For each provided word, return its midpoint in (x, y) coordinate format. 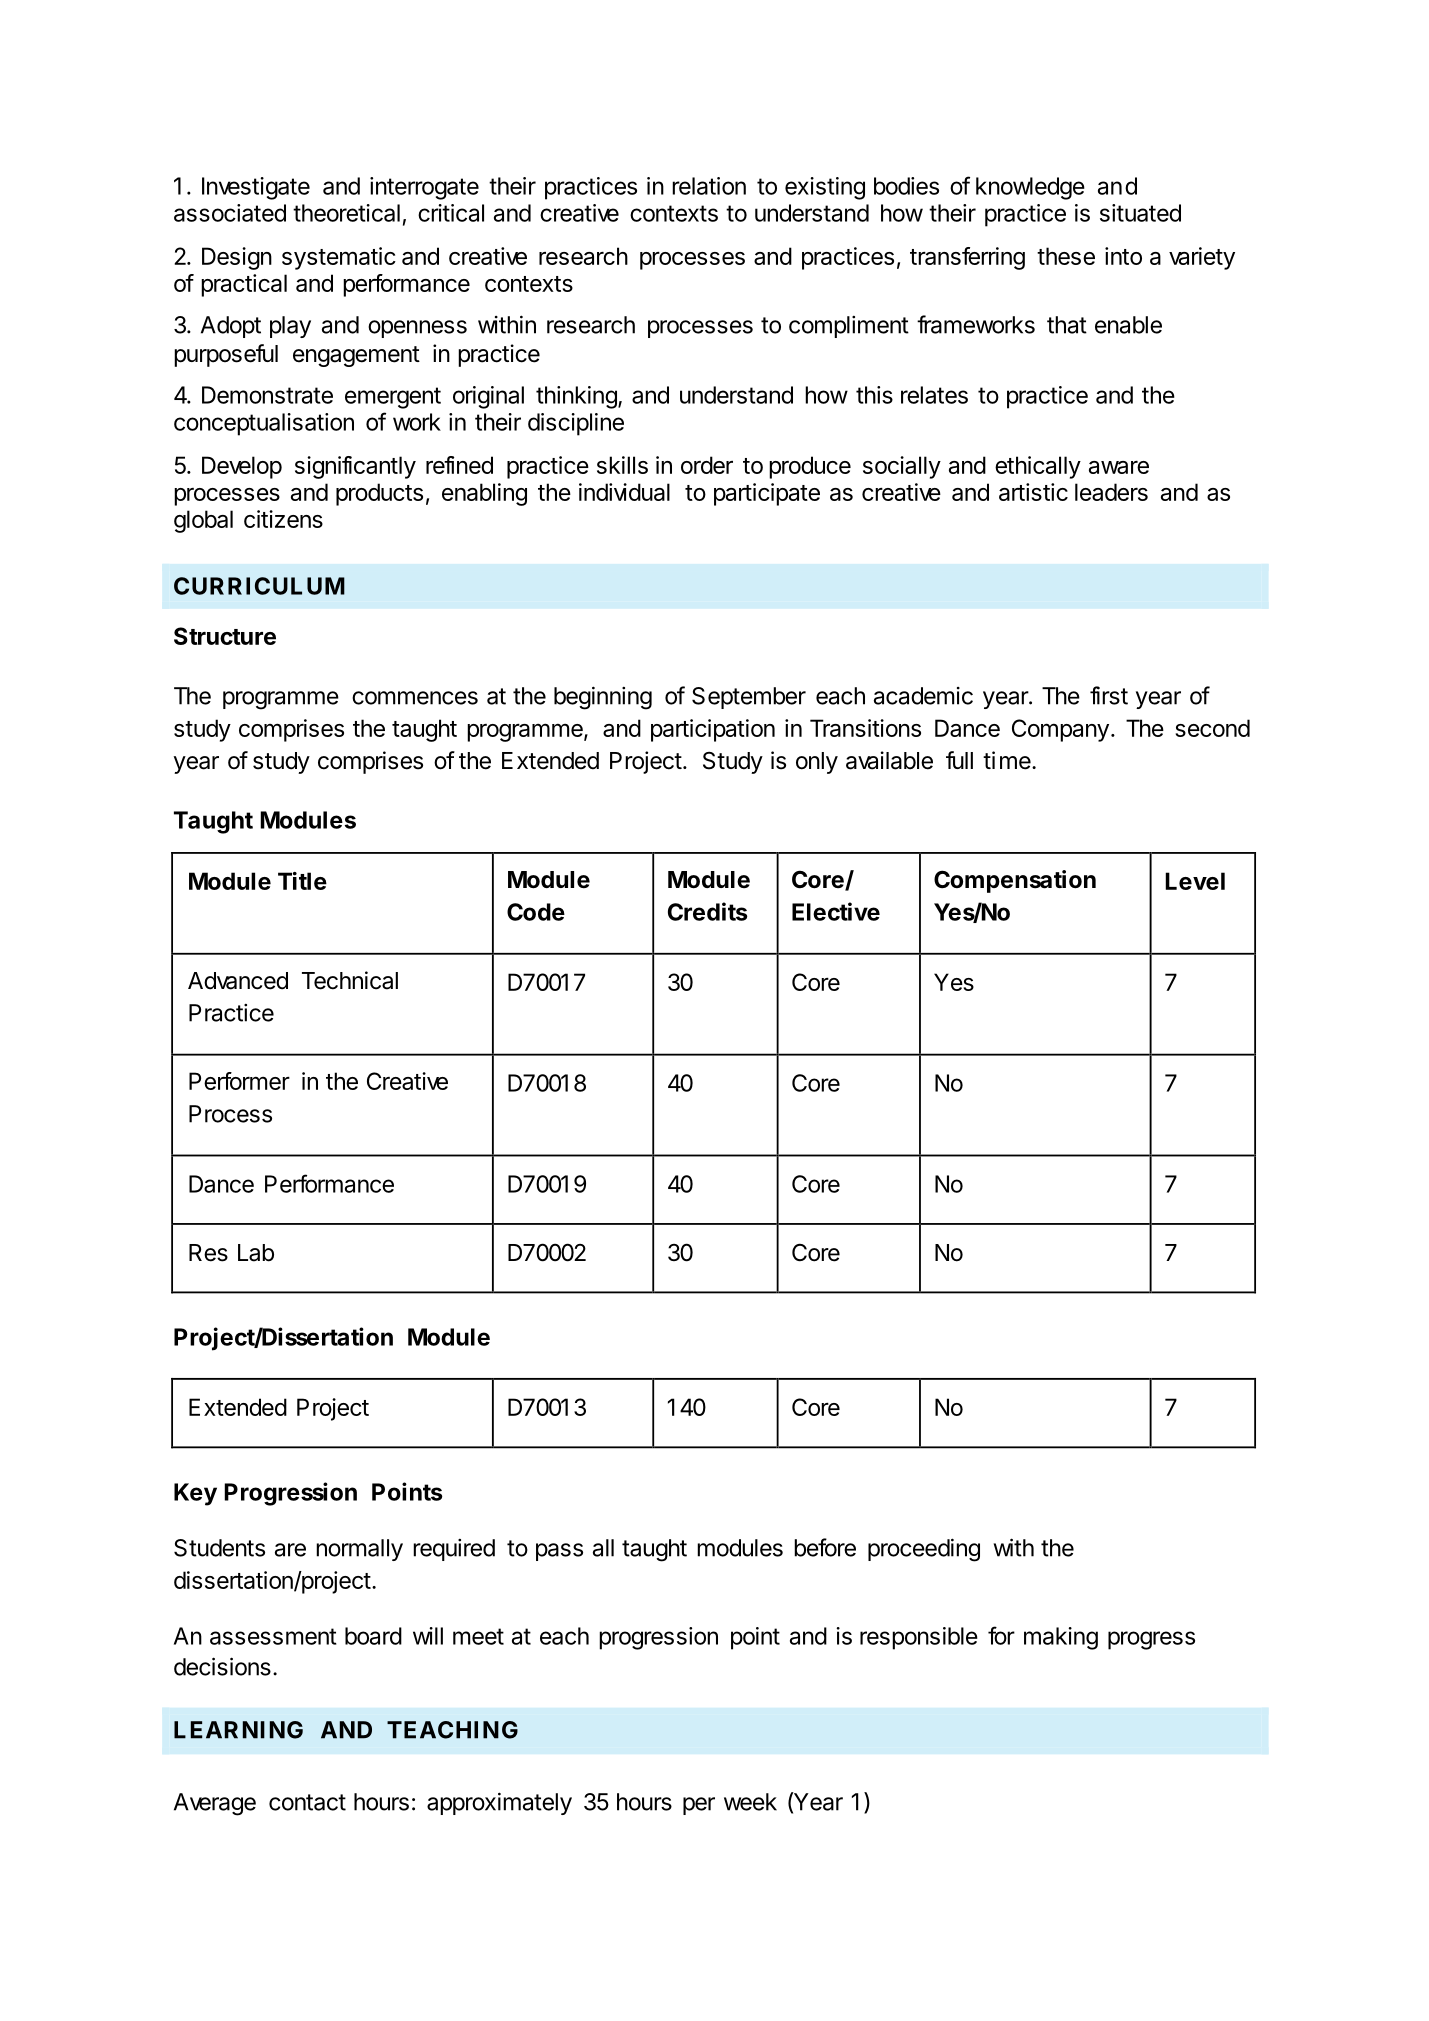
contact (307, 1802)
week (750, 1802)
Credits (708, 911)
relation (709, 186)
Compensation (1015, 881)
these (1066, 256)
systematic (339, 258)
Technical (350, 980)
